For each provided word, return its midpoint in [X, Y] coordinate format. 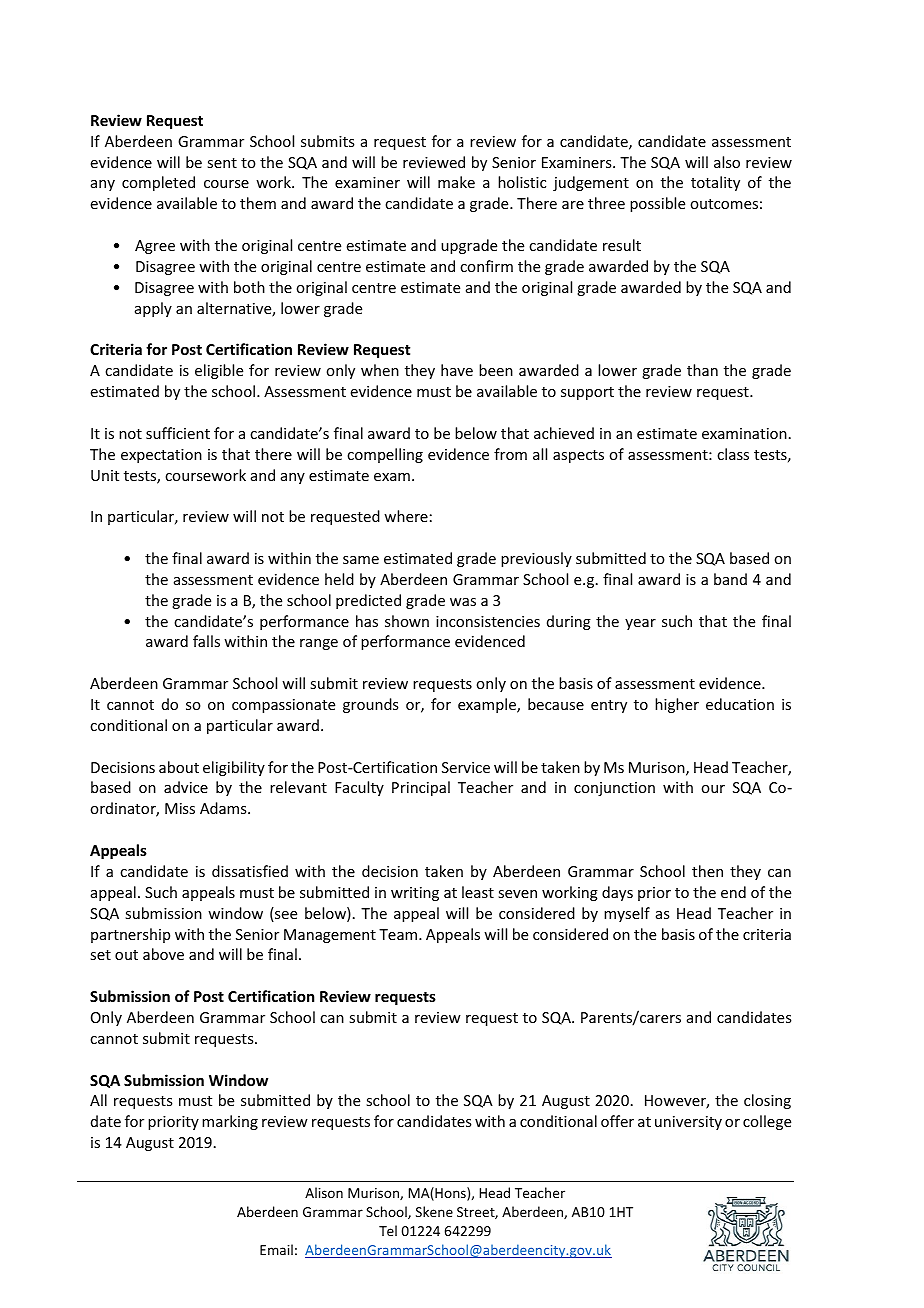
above [163, 954]
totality [715, 183]
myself [627, 914]
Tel [388, 1230]
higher [677, 705]
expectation [161, 456]
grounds [370, 705]
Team [398, 934]
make [456, 182]
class [733, 454]
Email [276, 1249]
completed [158, 183]
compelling [385, 455]
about [179, 767]
